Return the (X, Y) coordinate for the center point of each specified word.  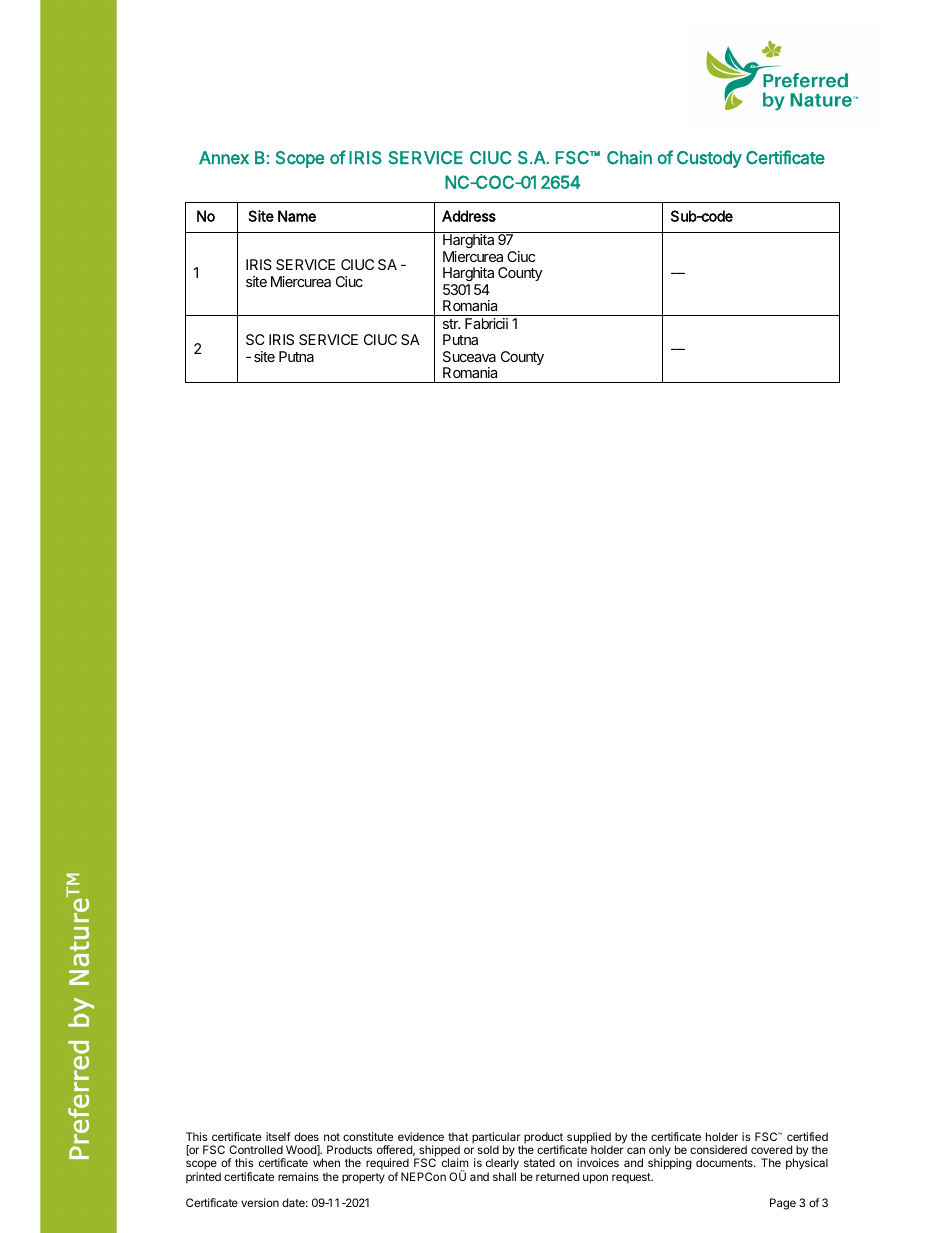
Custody (709, 159)
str (451, 324)
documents (725, 1162)
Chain (629, 158)
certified (807, 1136)
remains (298, 1176)
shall (504, 1176)
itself (278, 1136)
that (458, 1136)
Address (469, 216)
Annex (224, 158)
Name (297, 216)
